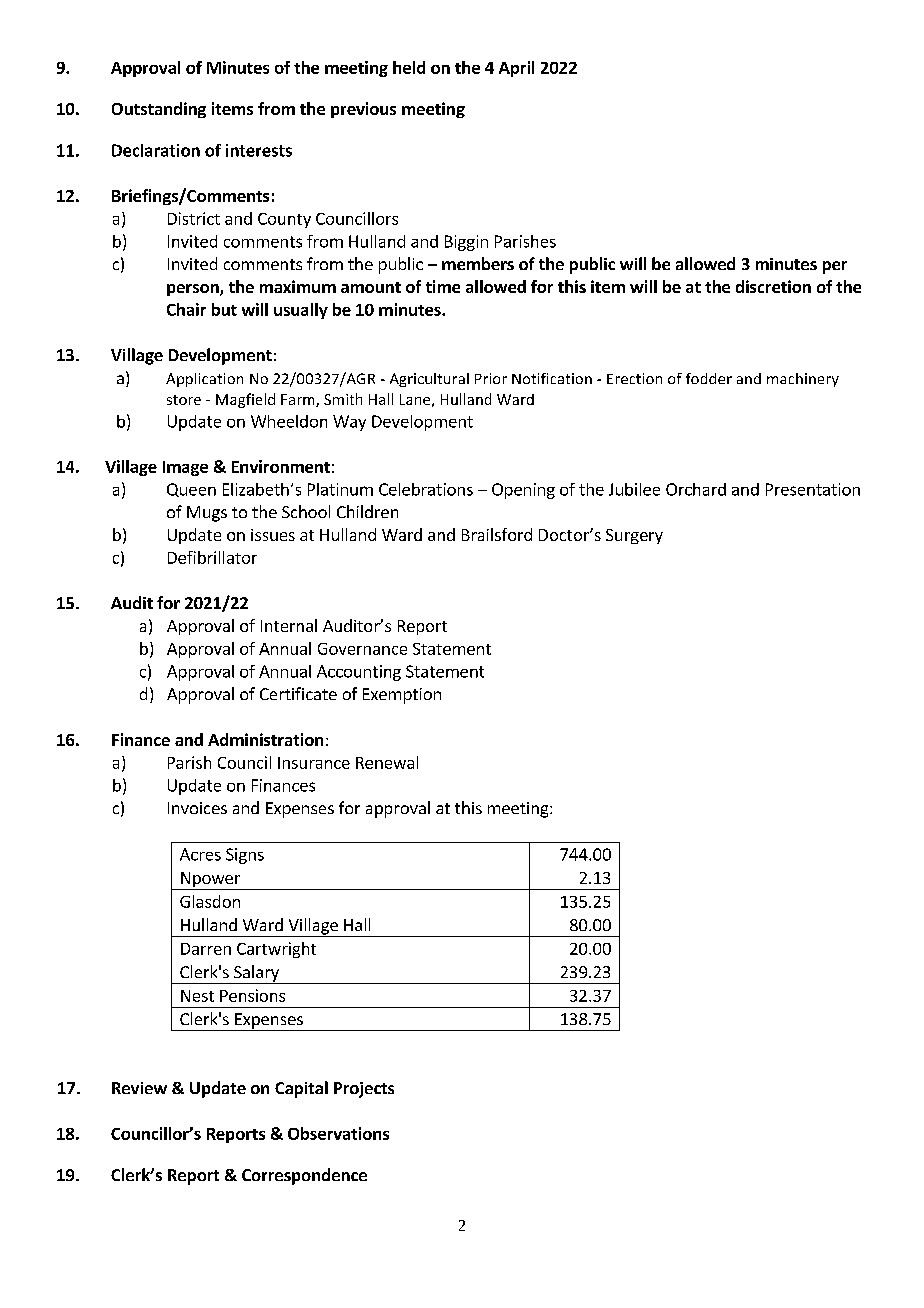 The width and height of the screenshot is (924, 1308). I want to click on Observations, so click(338, 1133).
